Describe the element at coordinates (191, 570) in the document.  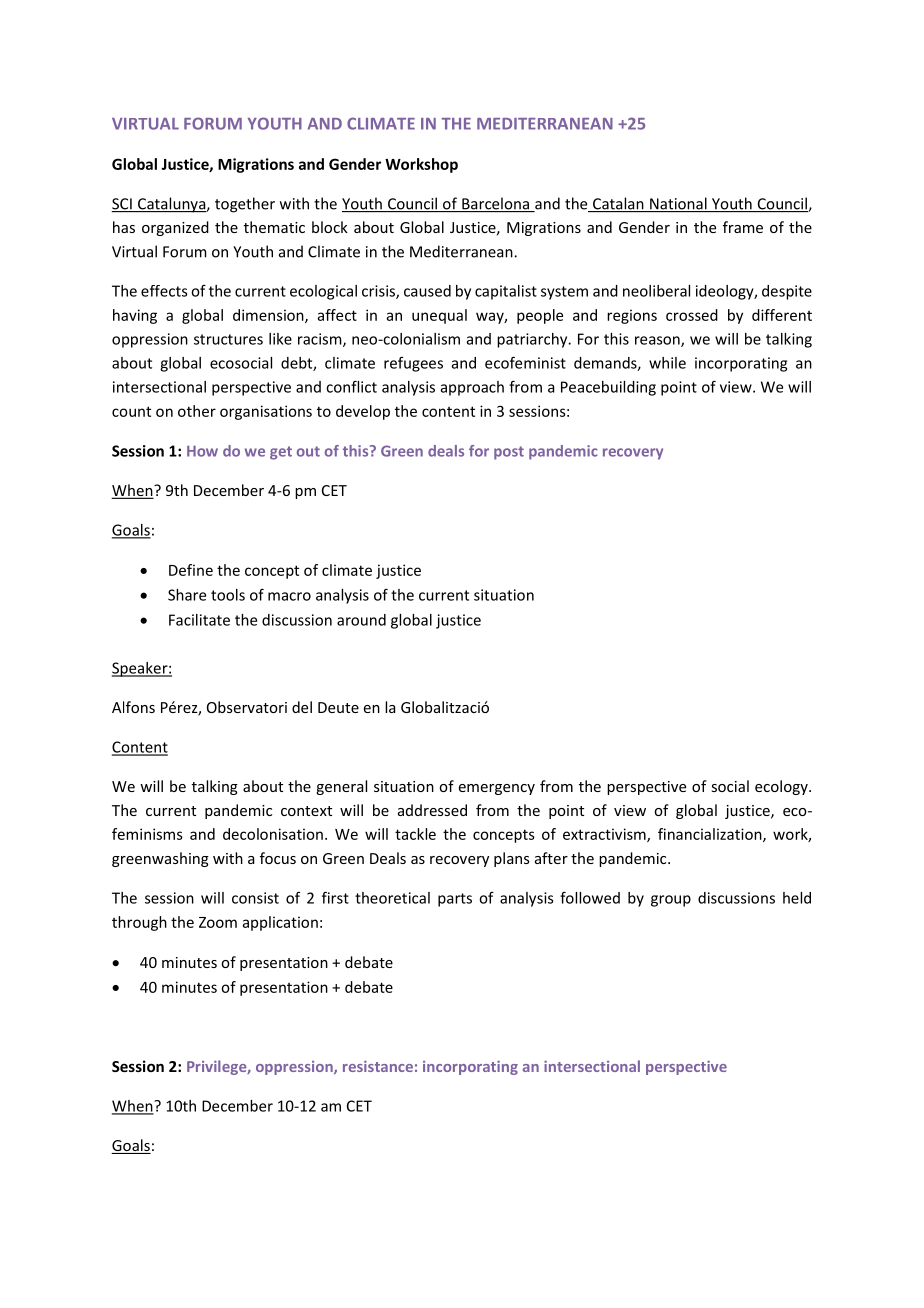
I see `Define` at that location.
